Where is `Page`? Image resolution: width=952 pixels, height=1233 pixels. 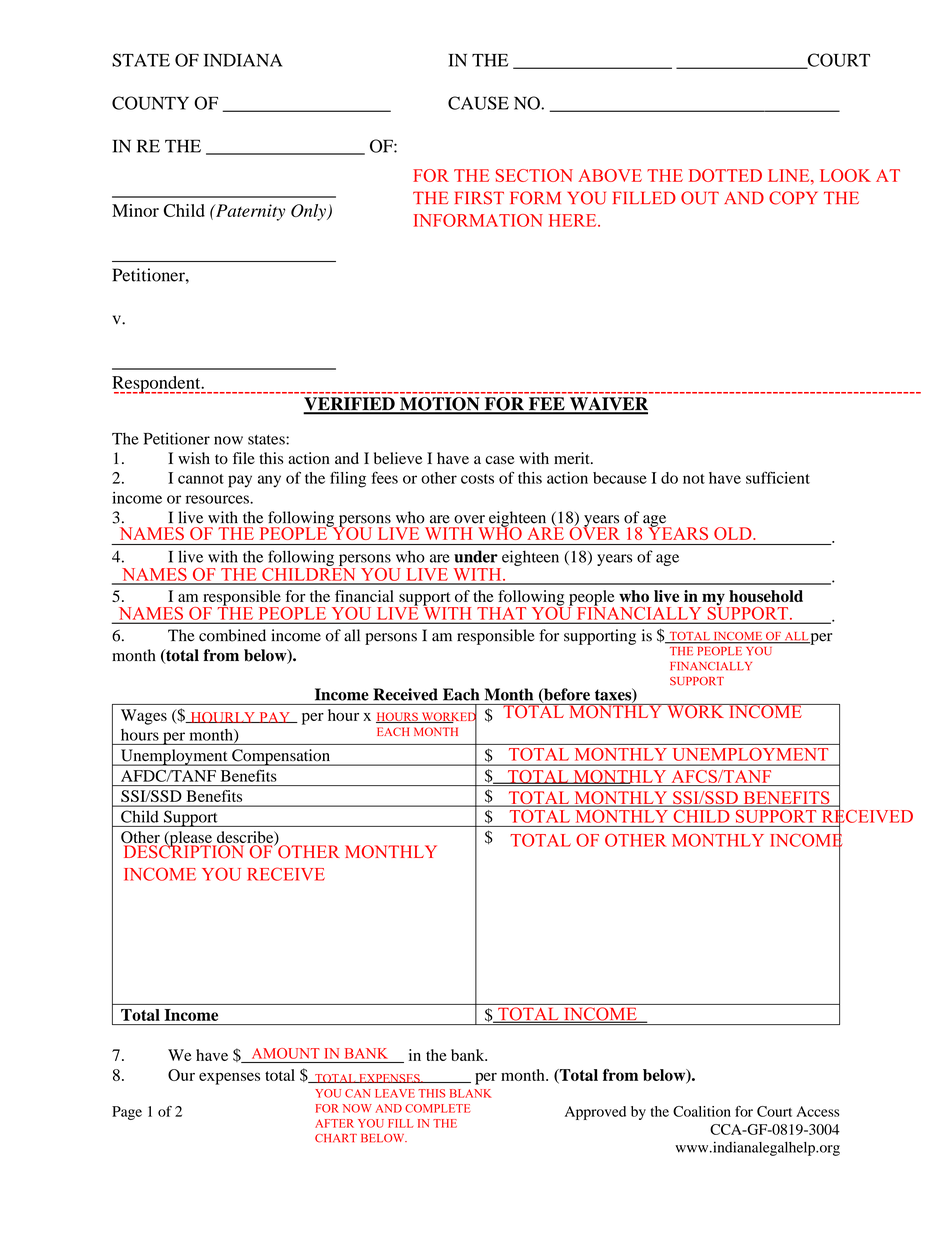
Page is located at coordinates (127, 1113).
